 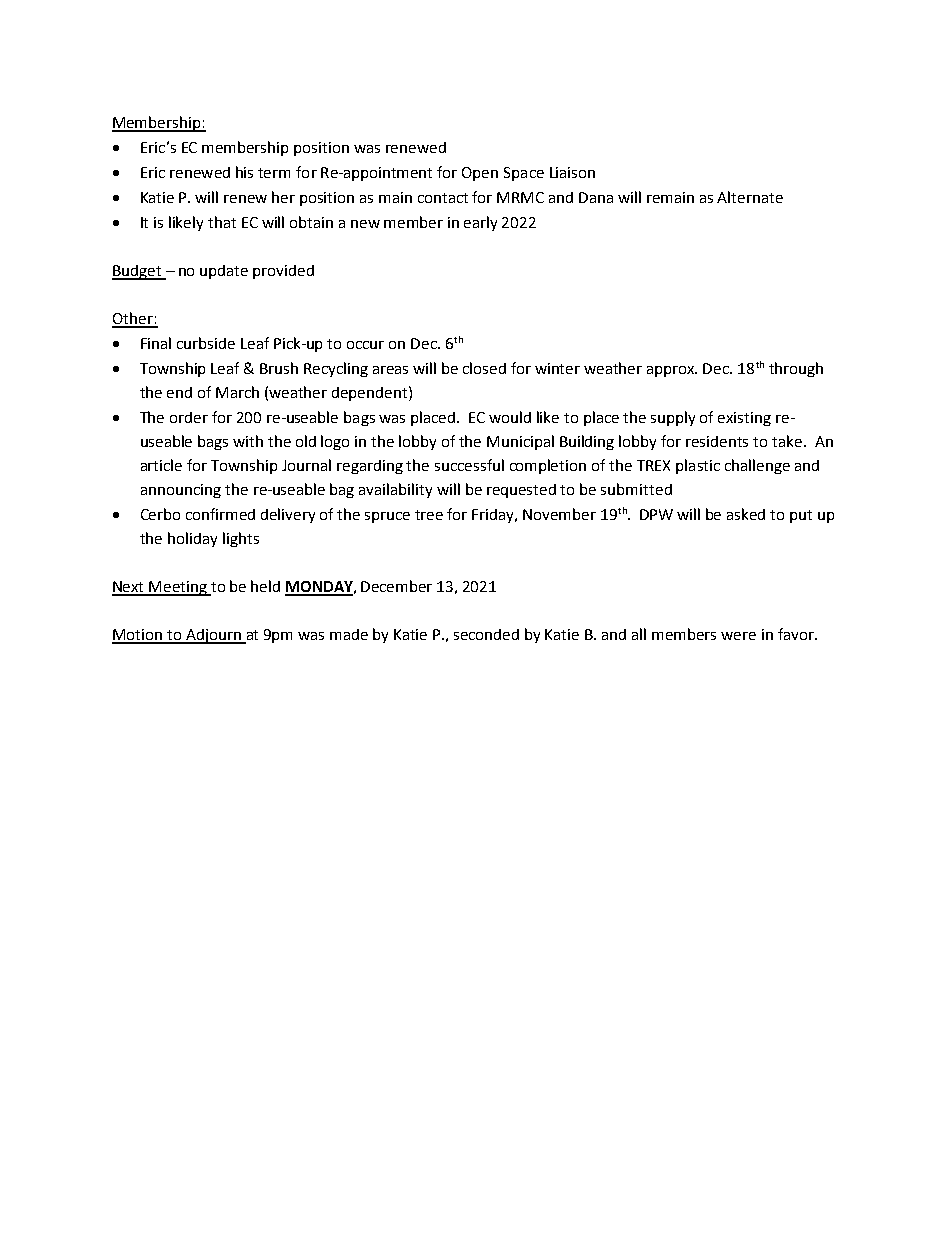 What do you see at coordinates (469, 465) in the page?
I see `successful` at bounding box center [469, 465].
